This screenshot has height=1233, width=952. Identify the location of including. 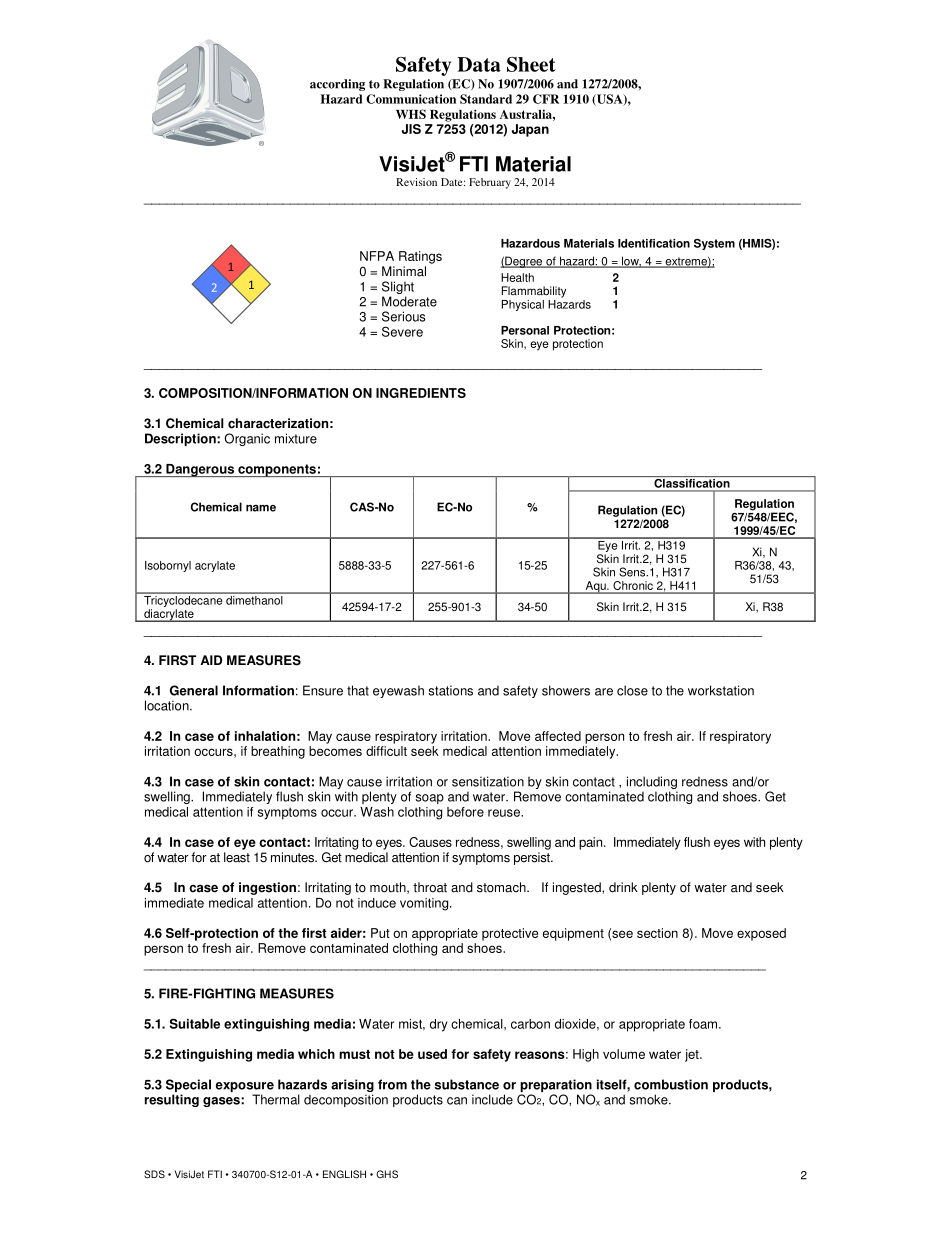
(652, 782).
